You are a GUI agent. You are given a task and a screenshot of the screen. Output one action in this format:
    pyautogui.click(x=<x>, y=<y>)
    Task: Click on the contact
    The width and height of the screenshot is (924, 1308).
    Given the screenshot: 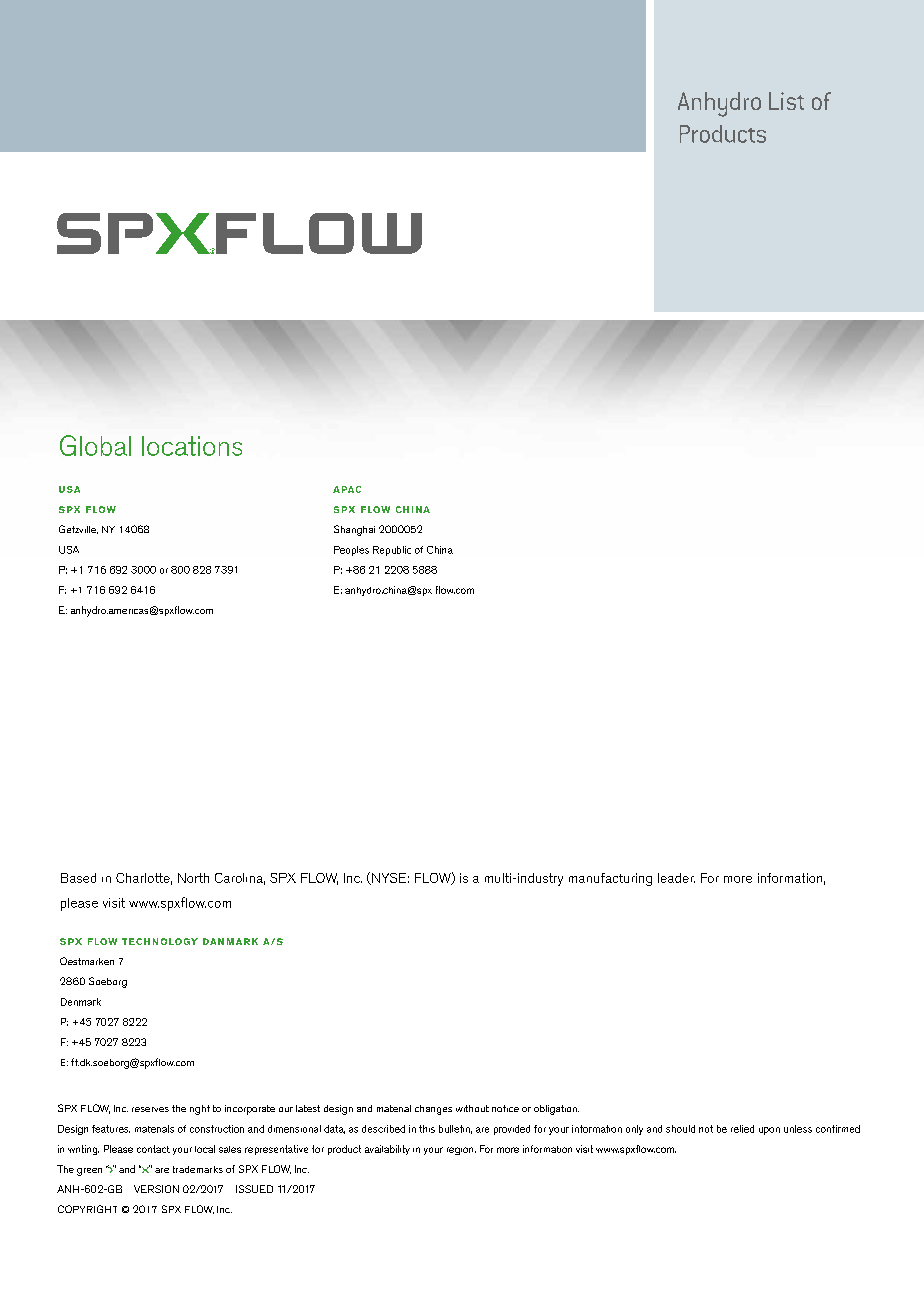 What is the action you would take?
    pyautogui.click(x=153, y=1149)
